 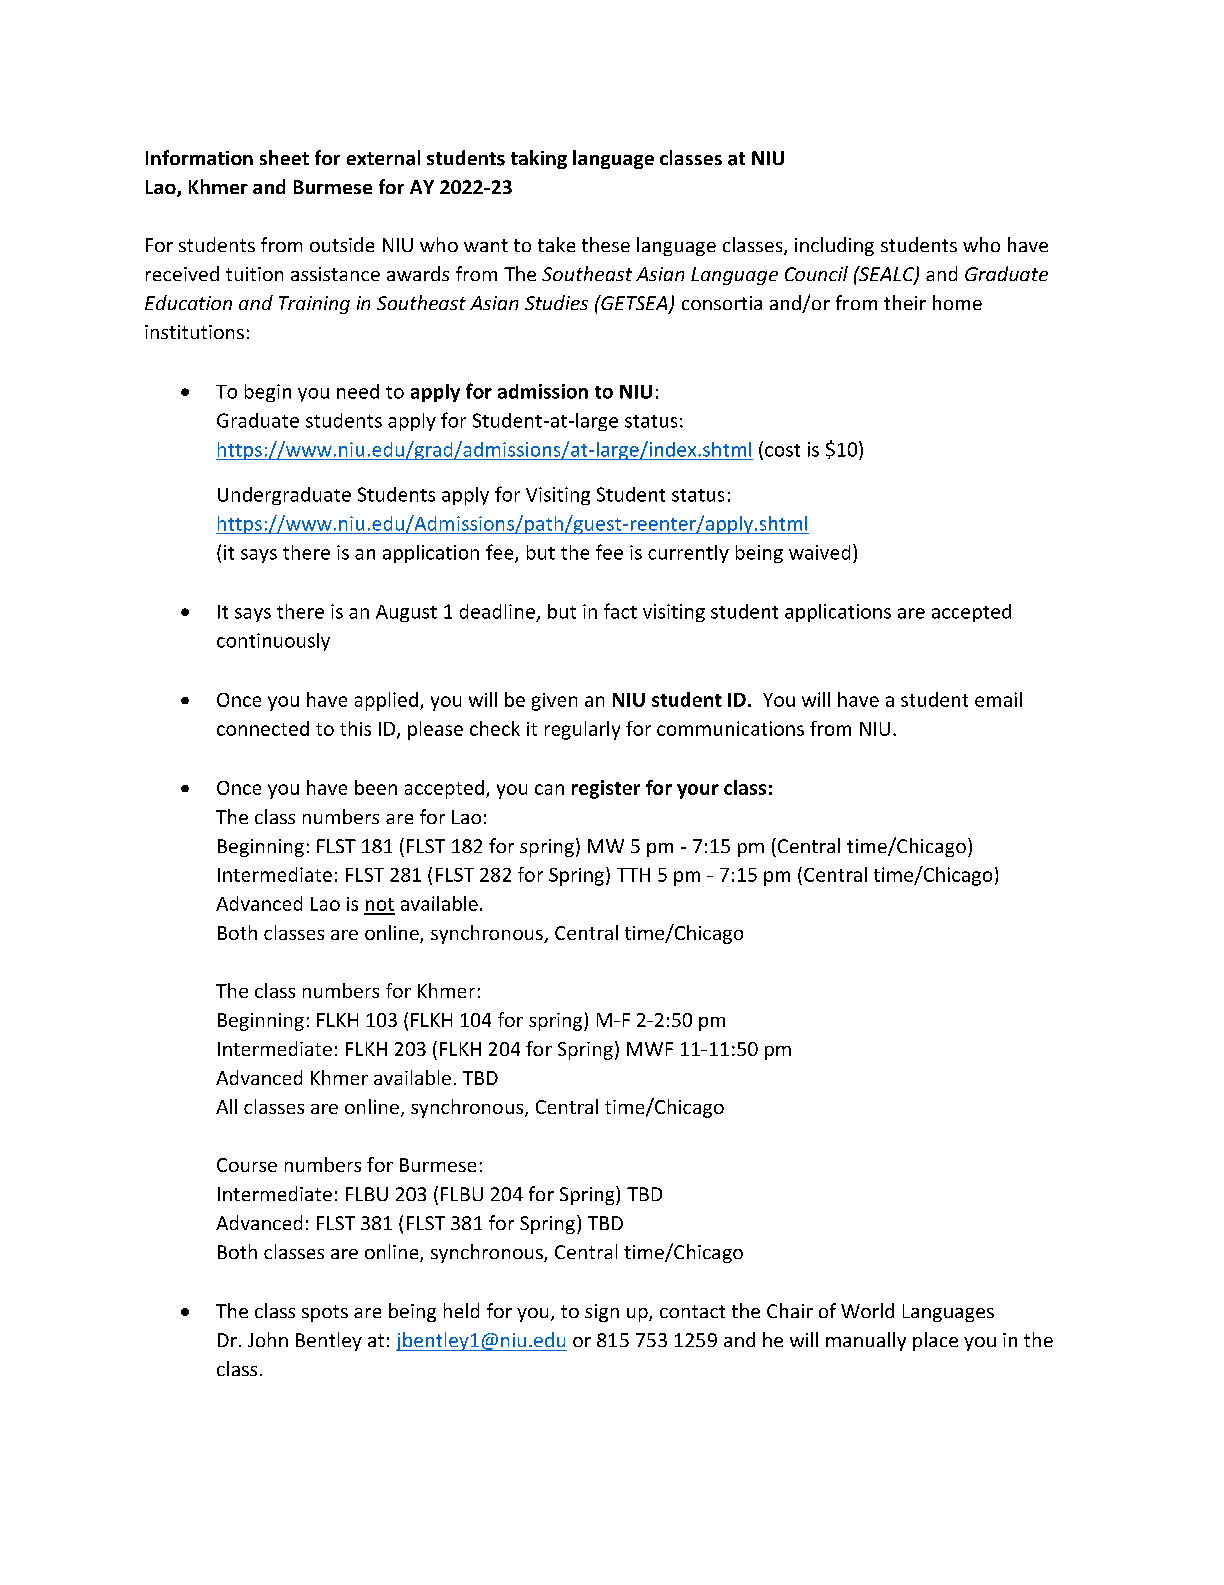 What do you see at coordinates (867, 1310) in the image?
I see `World` at bounding box center [867, 1310].
